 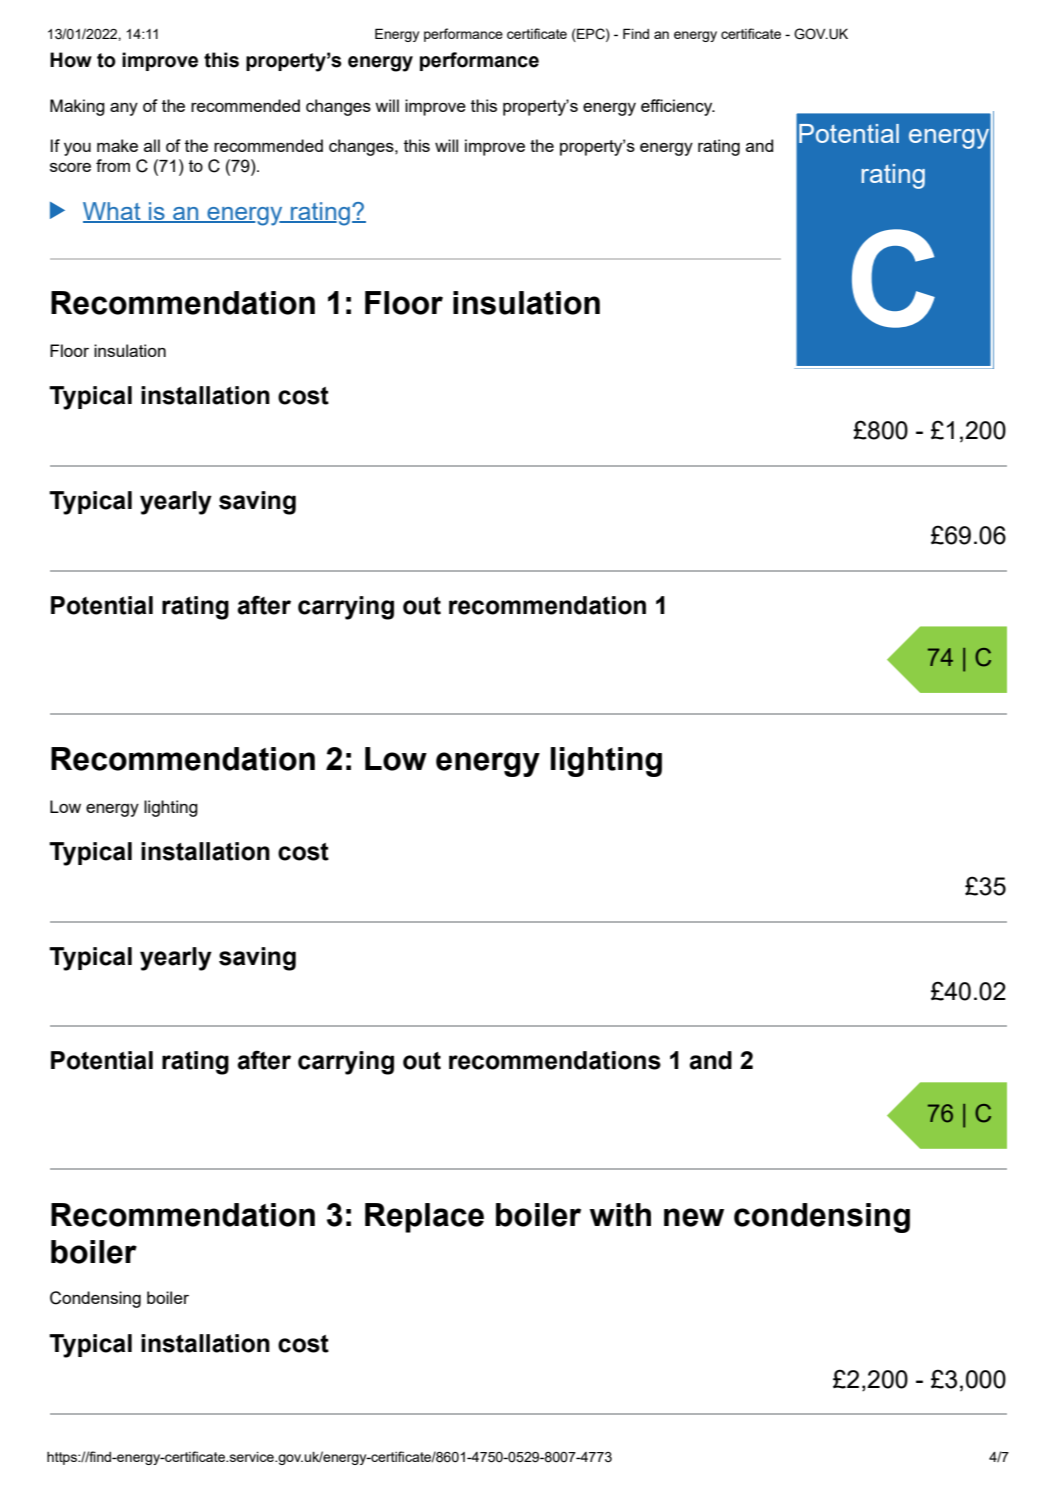 What do you see at coordinates (694, 1217) in the screenshot?
I see `new` at bounding box center [694, 1217].
